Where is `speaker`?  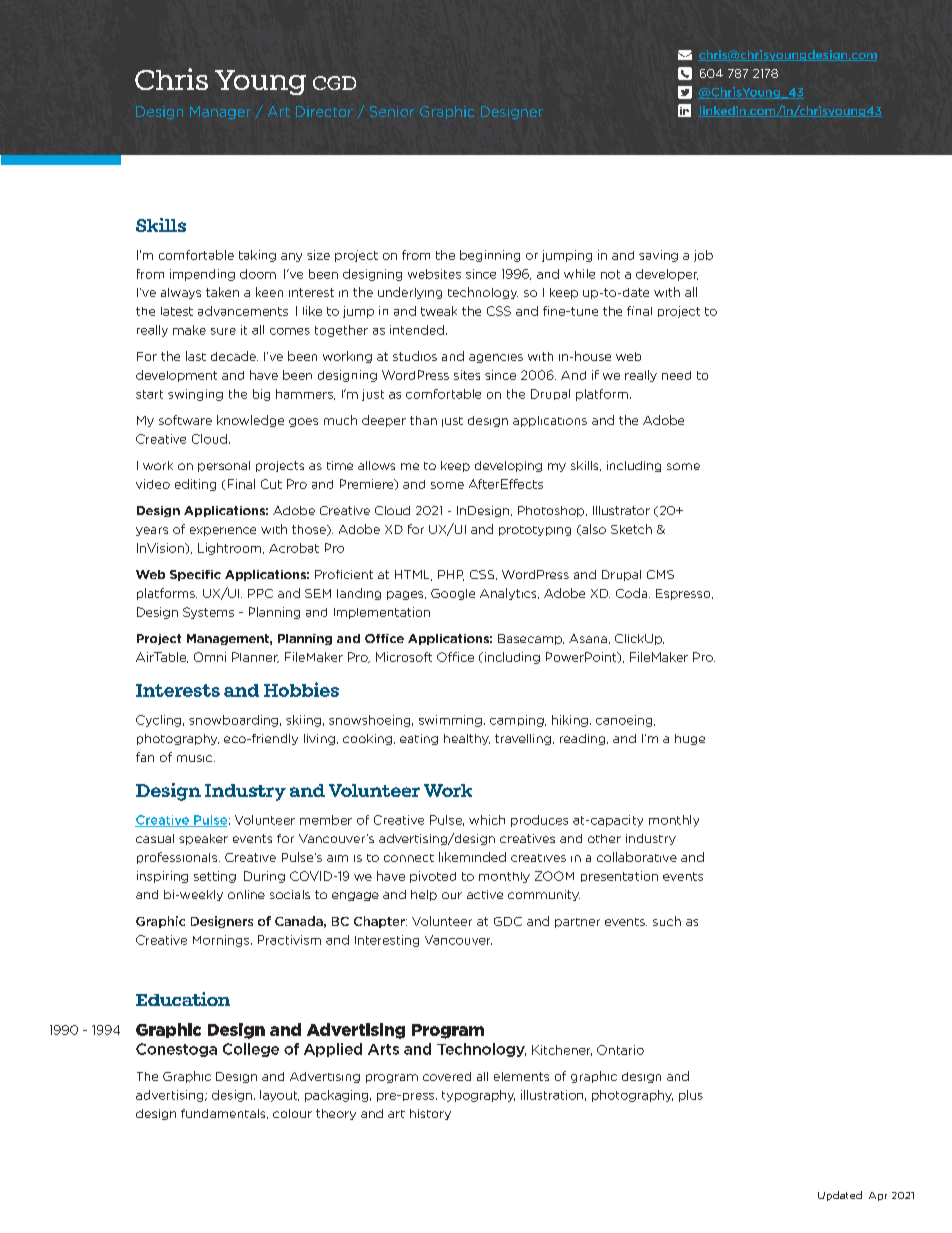 speaker is located at coordinates (203, 839).
